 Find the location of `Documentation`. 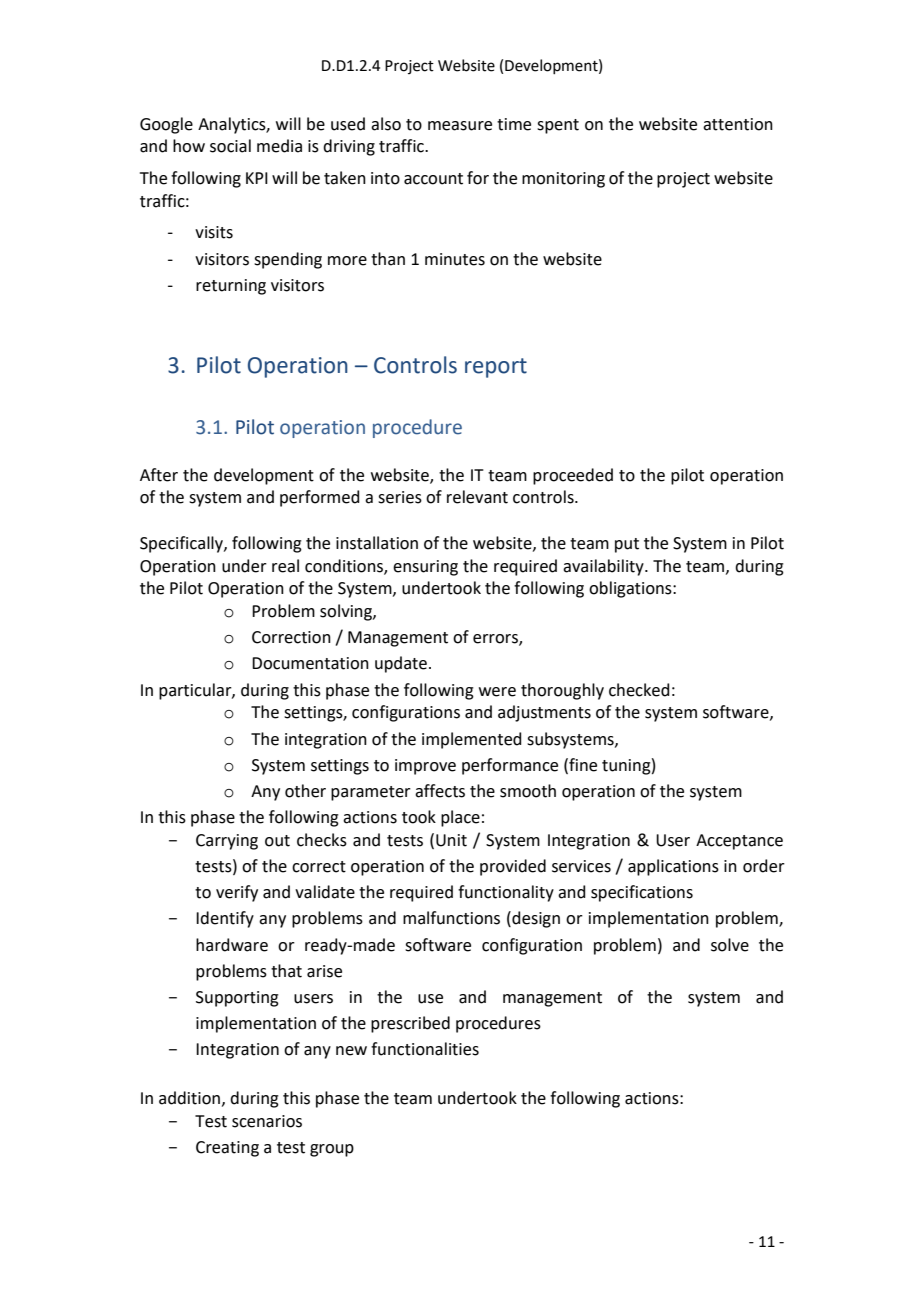

Documentation is located at coordinates (310, 663).
